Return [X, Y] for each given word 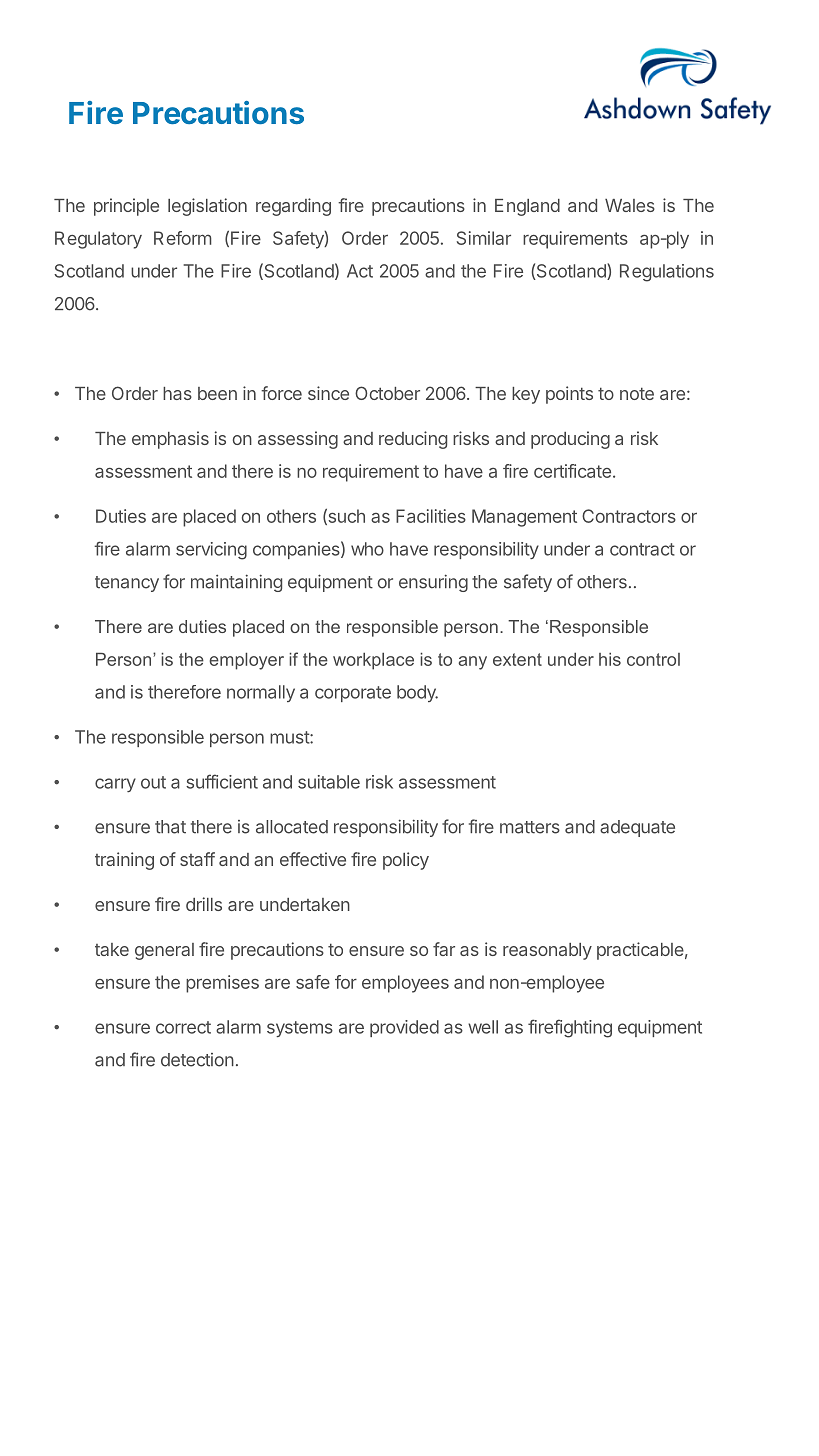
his [610, 659]
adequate [637, 828]
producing [570, 440]
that [170, 827]
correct [183, 1027]
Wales [630, 205]
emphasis [170, 440]
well [483, 1027]
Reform [183, 238]
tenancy [127, 584]
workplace [373, 661]
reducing [413, 440]
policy [406, 861]
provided [404, 1028]
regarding [293, 207]
